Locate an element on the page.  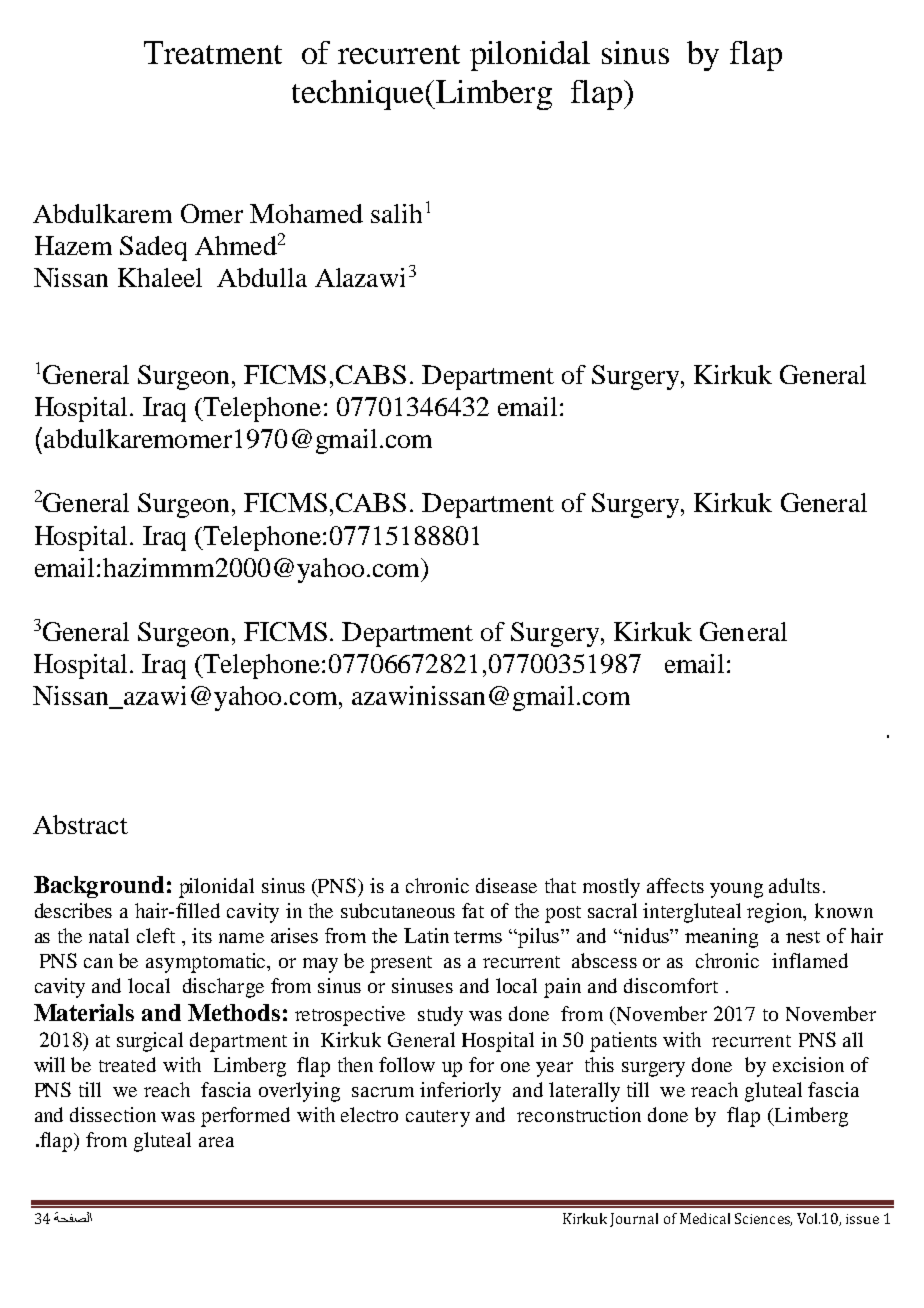
young is located at coordinates (736, 890).
